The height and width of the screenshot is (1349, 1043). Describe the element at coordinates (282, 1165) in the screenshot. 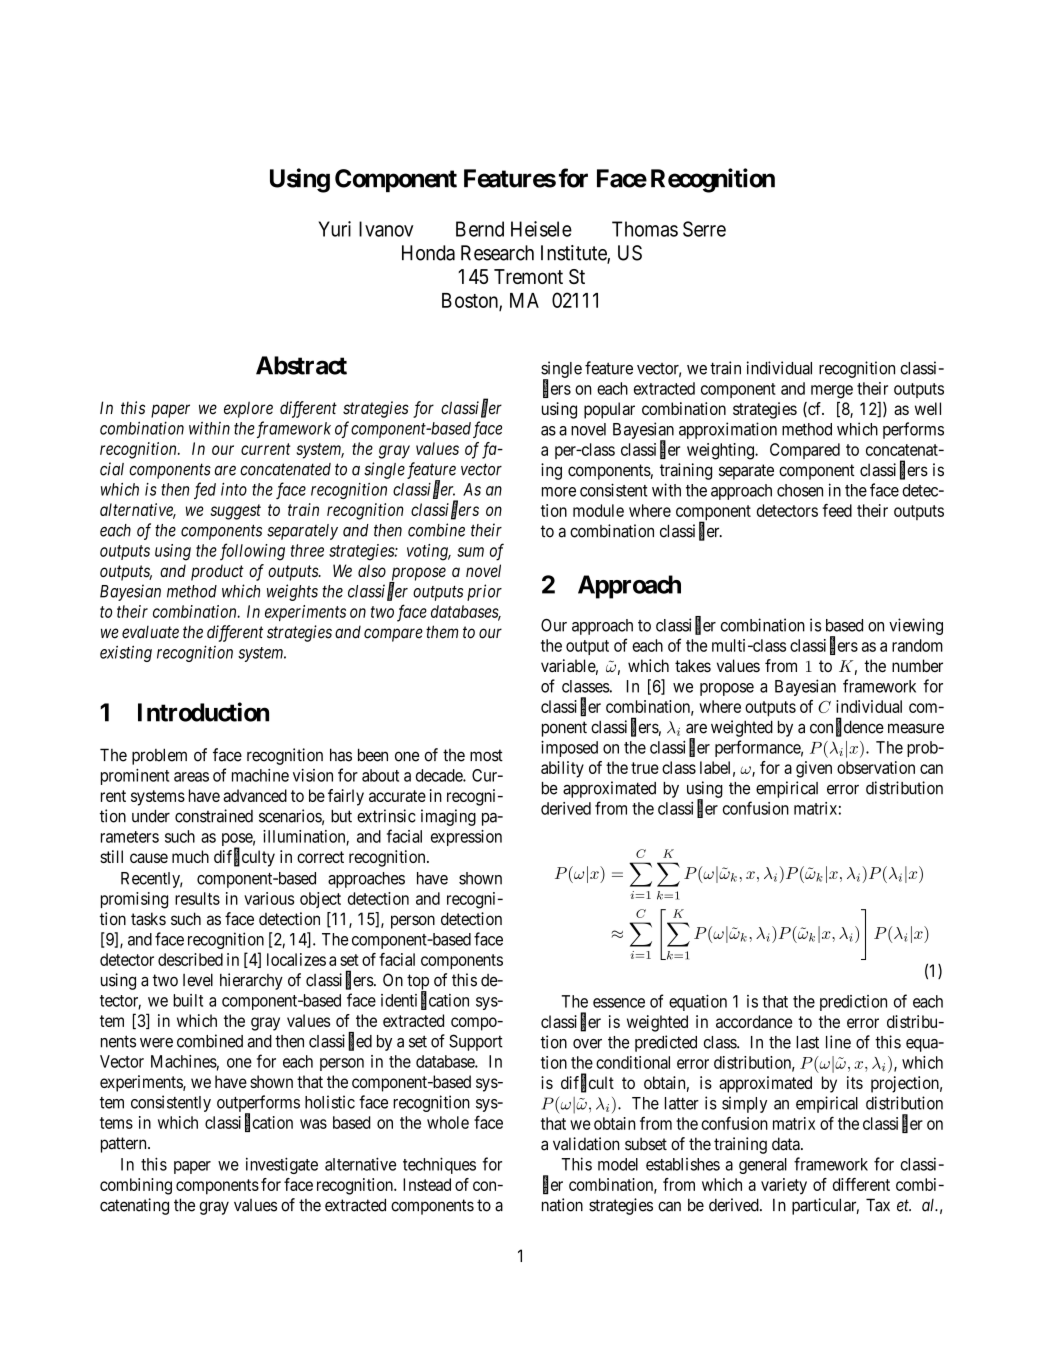

I see `investigate` at that location.
